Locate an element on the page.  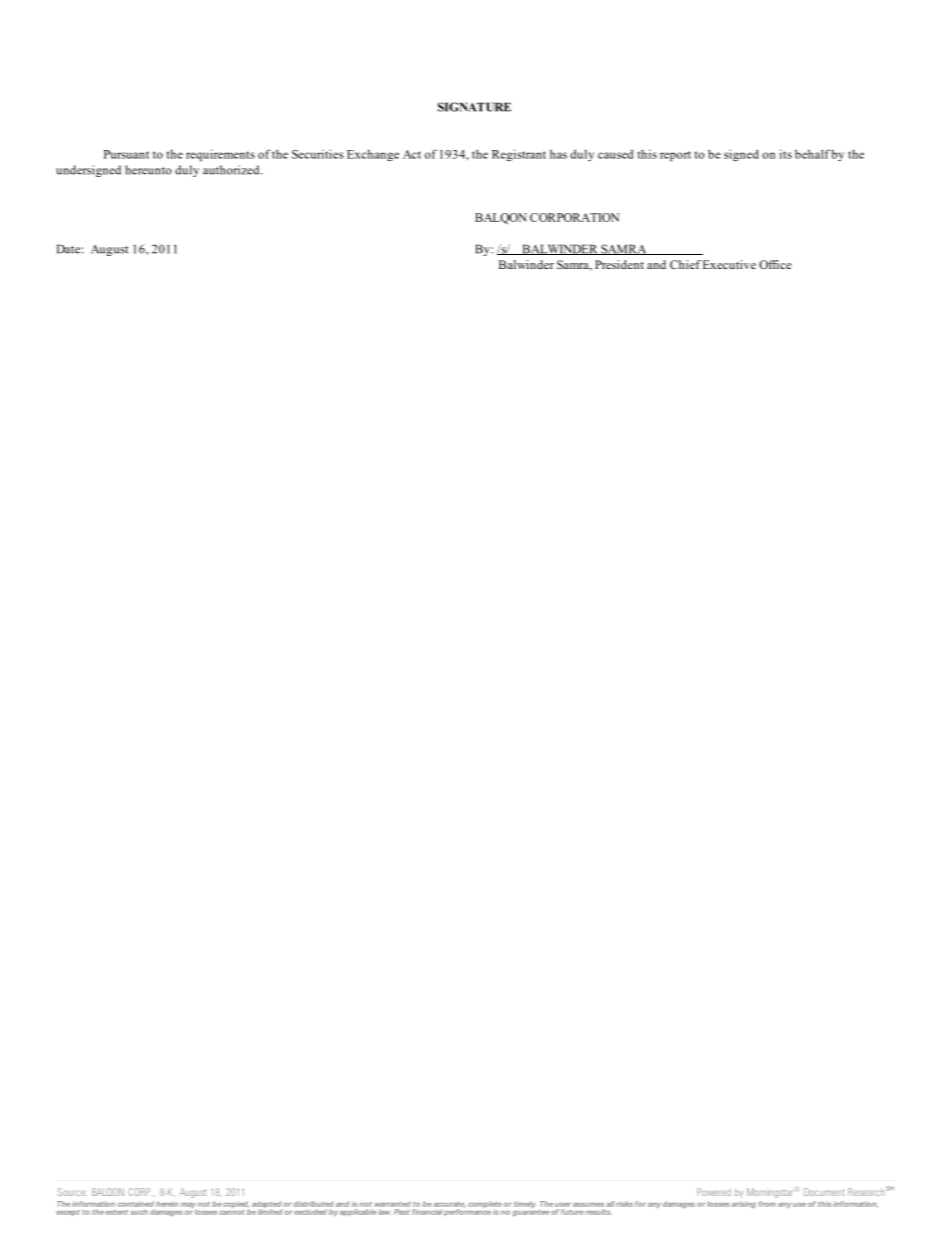
Executive is located at coordinates (729, 264).
